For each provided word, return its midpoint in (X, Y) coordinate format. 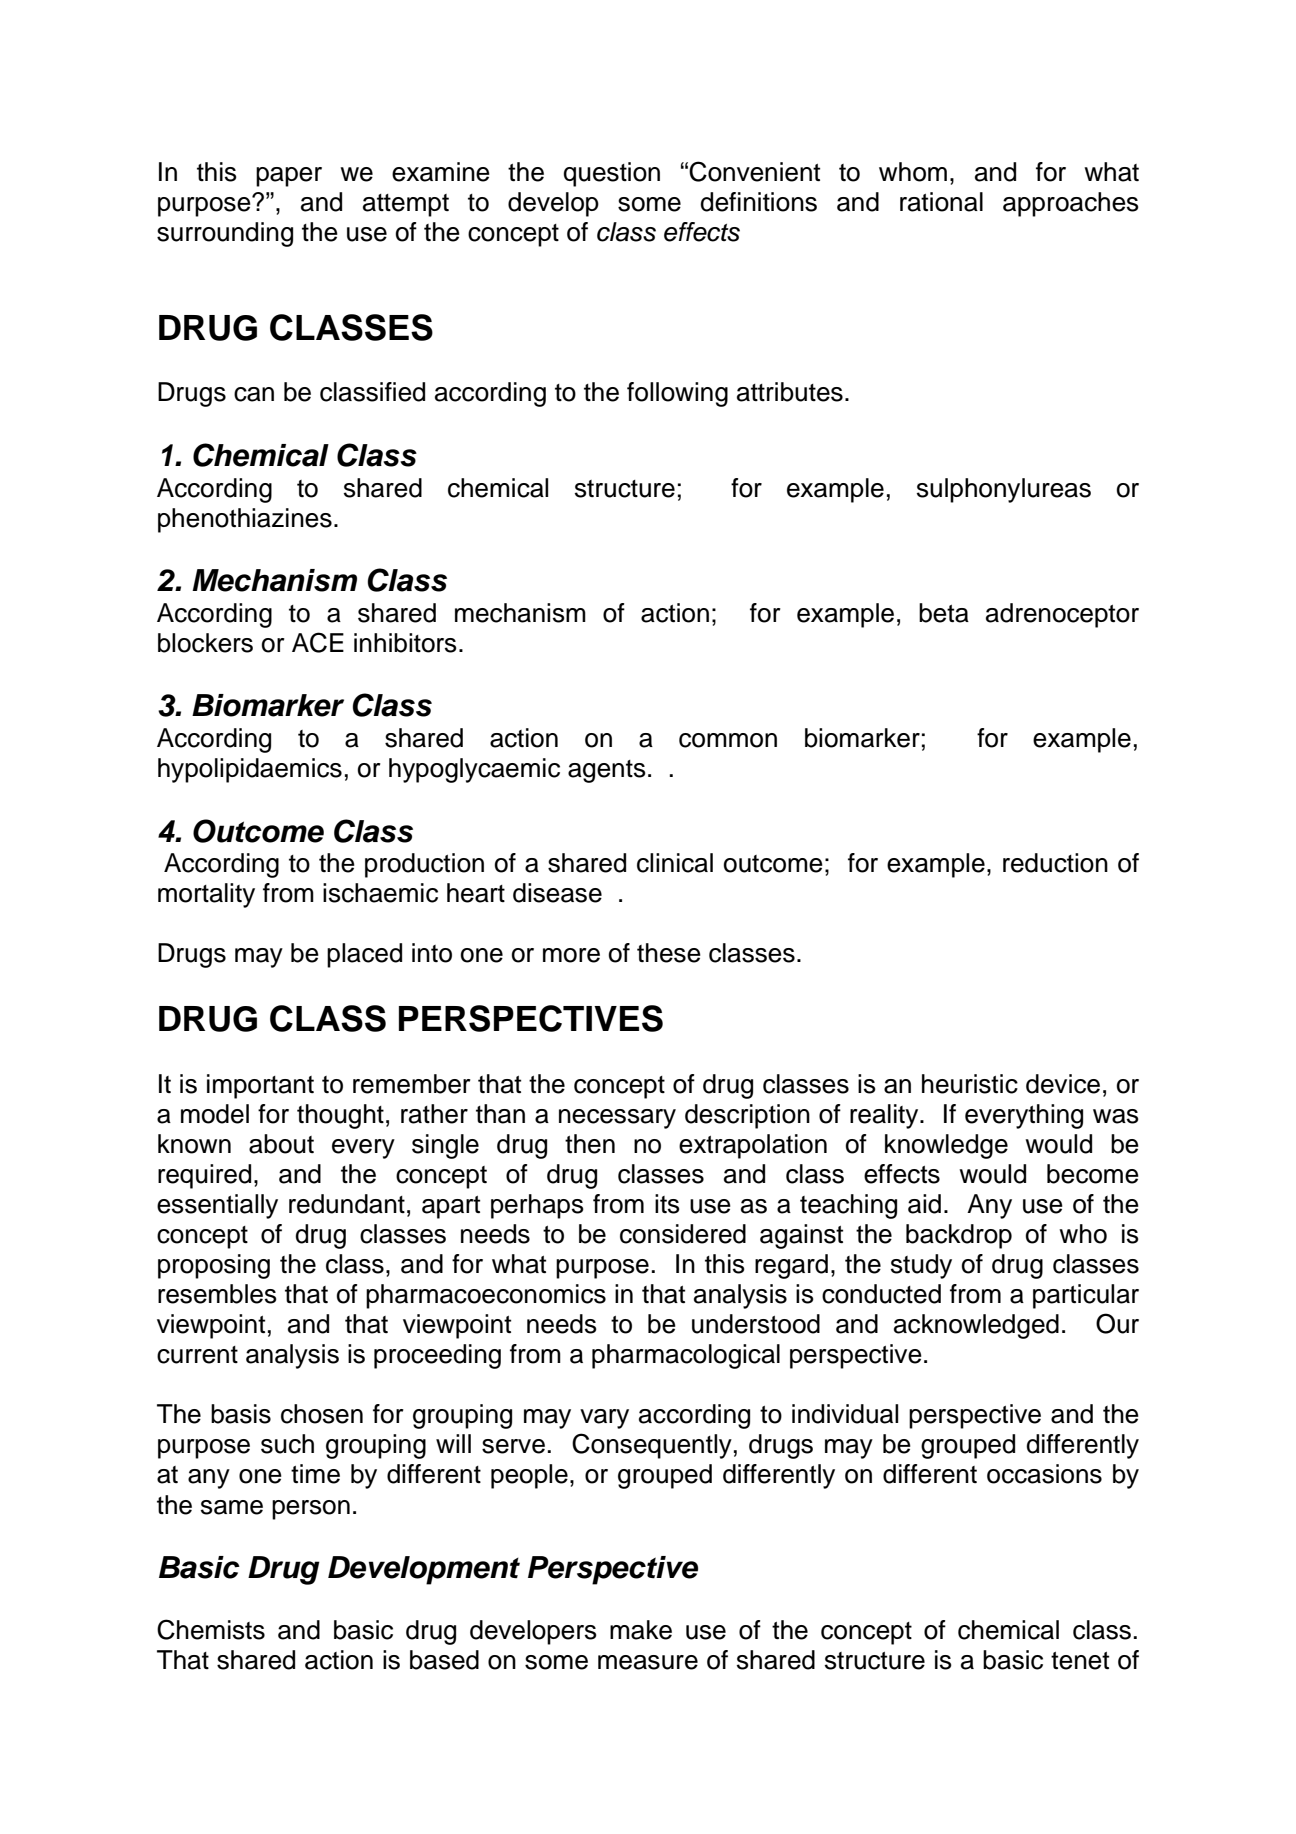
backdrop (959, 1236)
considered (683, 1234)
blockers (205, 643)
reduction (1055, 863)
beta (944, 613)
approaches (1071, 204)
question (612, 174)
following (677, 394)
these (669, 953)
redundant (347, 1204)
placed (364, 955)
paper (289, 177)
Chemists (211, 1629)
